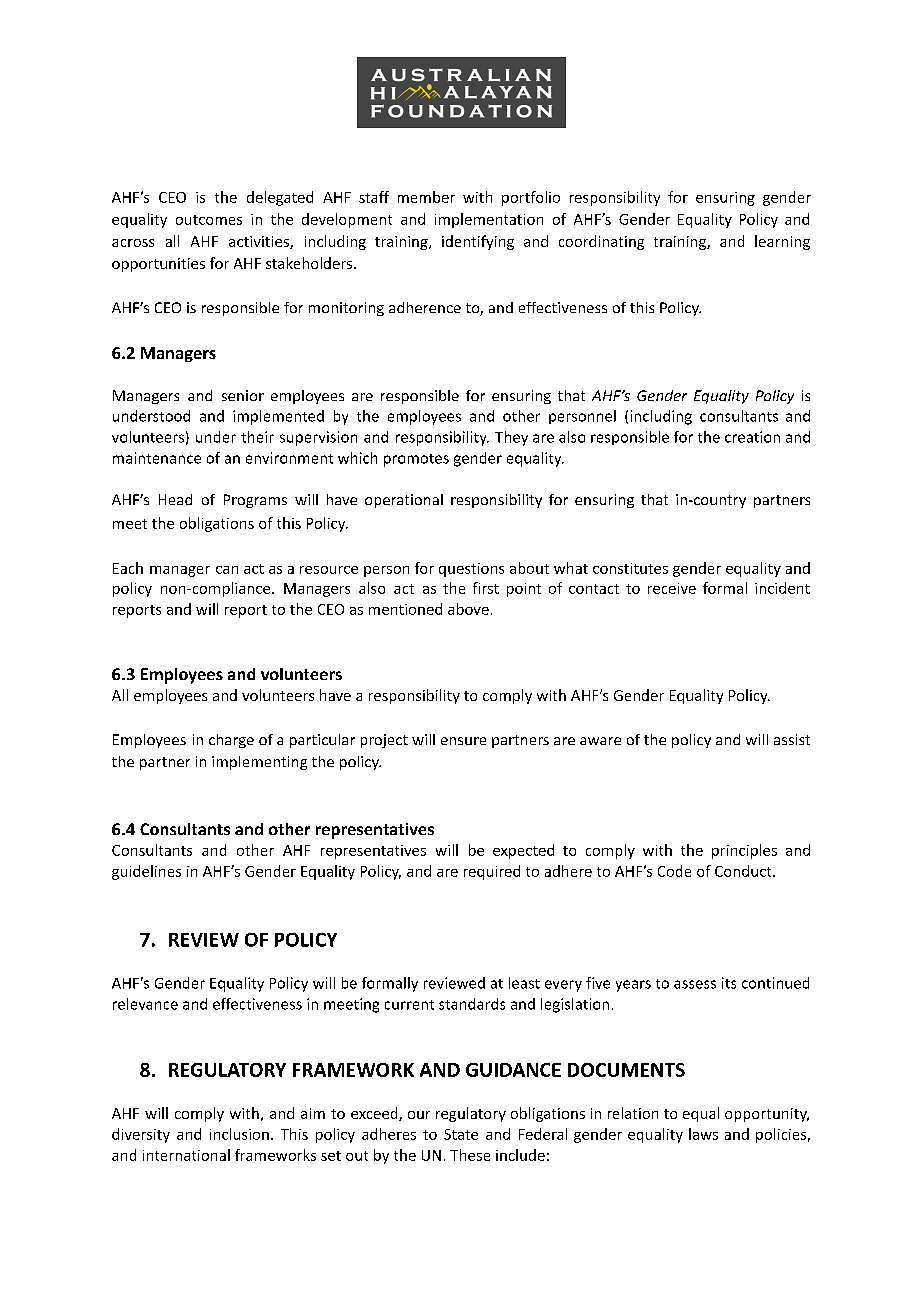 The image size is (924, 1307). I want to click on identifying, so click(478, 242).
